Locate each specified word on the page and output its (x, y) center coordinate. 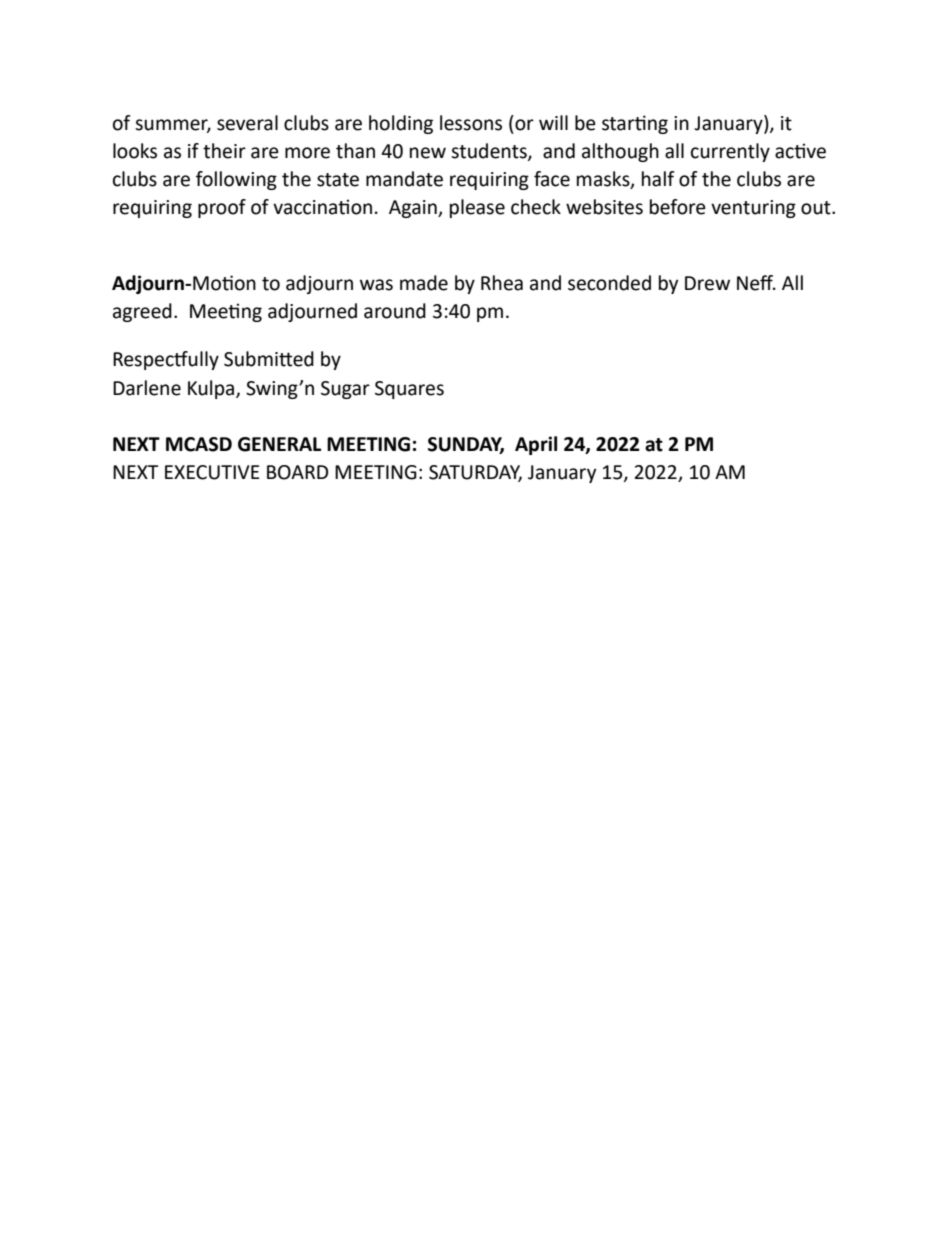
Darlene (147, 388)
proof (222, 208)
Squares (409, 390)
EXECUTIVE (212, 472)
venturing (753, 209)
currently (730, 152)
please (477, 208)
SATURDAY (475, 473)
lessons (471, 123)
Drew (707, 283)
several (247, 123)
